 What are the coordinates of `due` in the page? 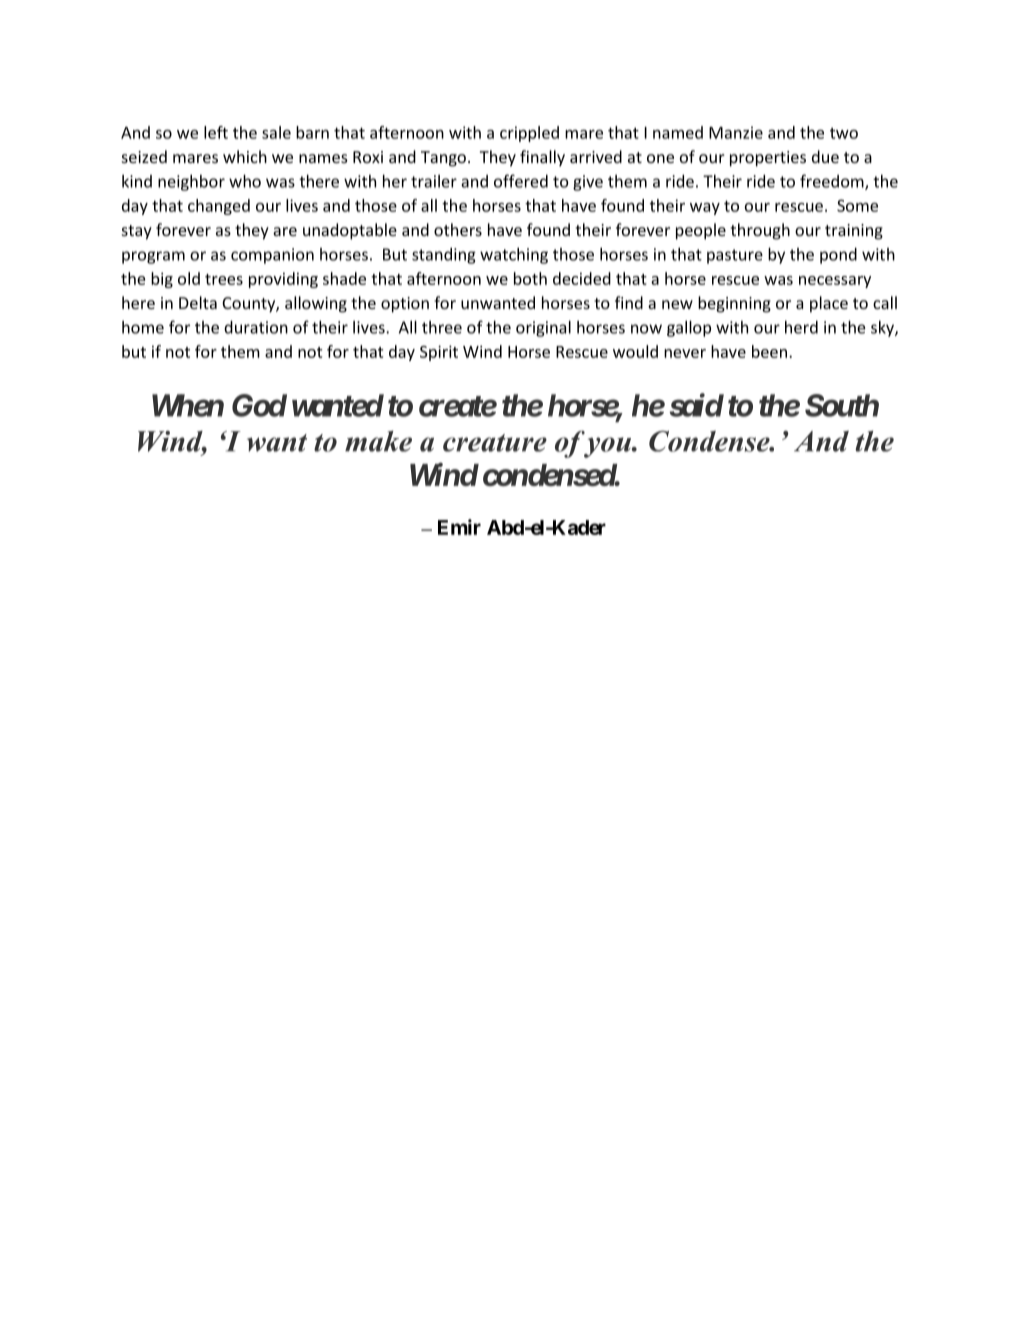 It's located at (825, 156).
